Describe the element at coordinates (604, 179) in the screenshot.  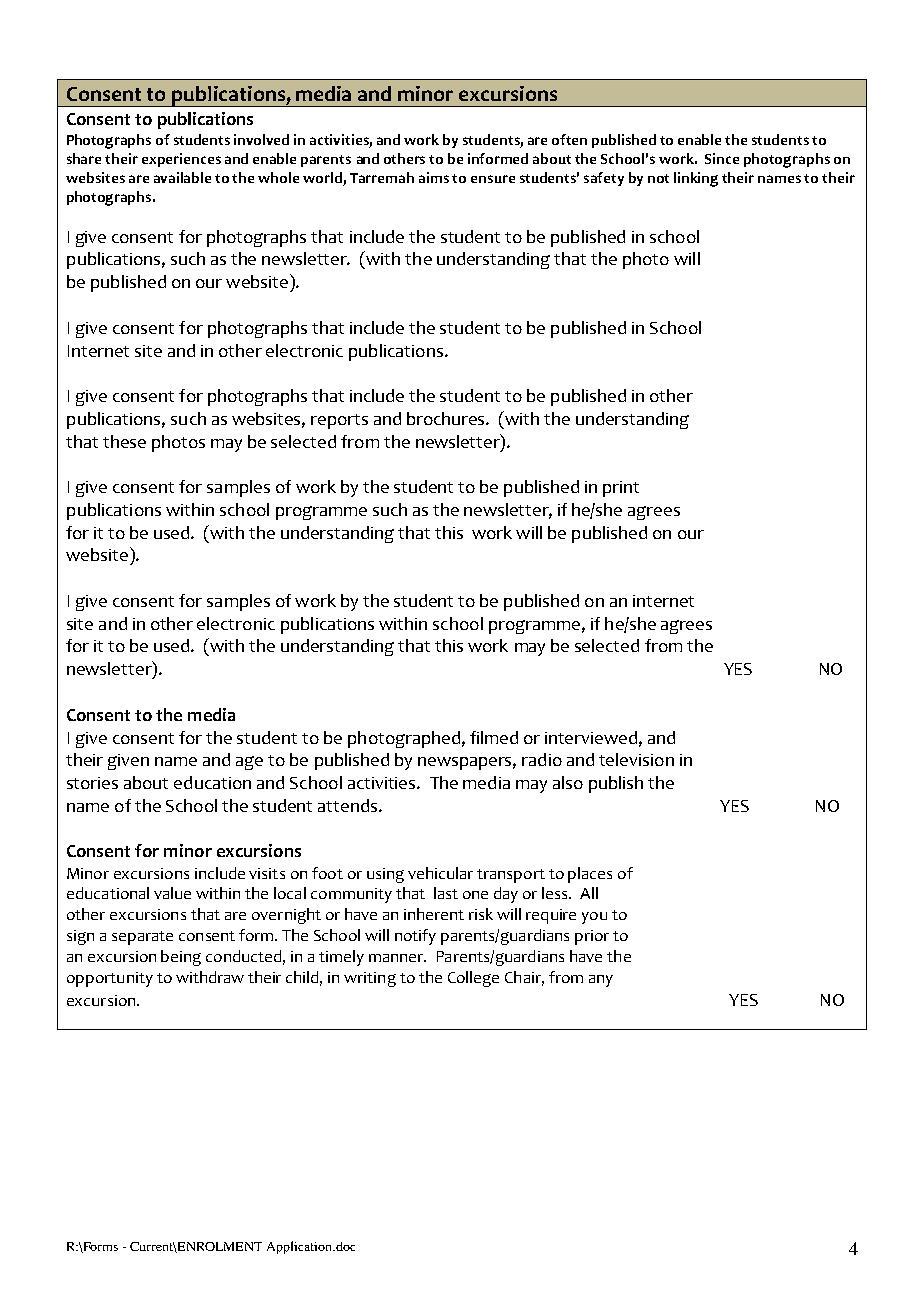
I see `safety` at that location.
